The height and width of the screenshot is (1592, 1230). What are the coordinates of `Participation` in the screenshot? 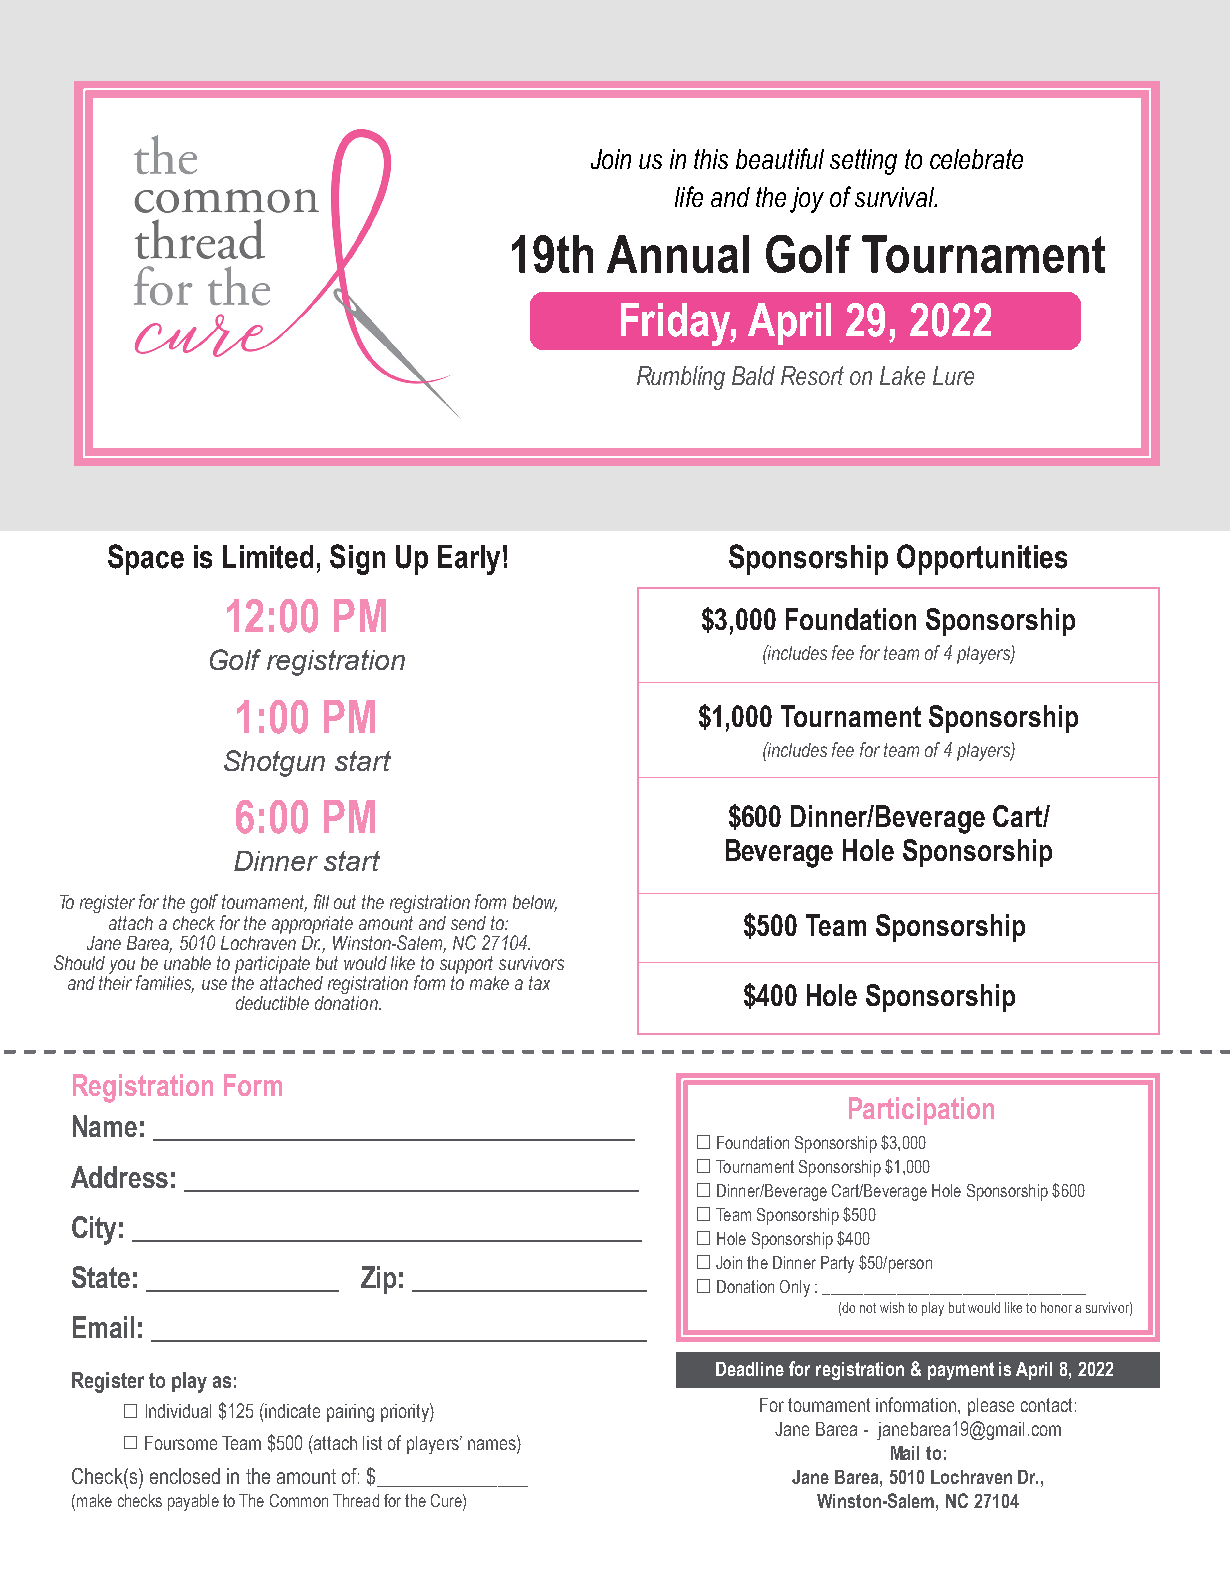 It's located at (921, 1111).
